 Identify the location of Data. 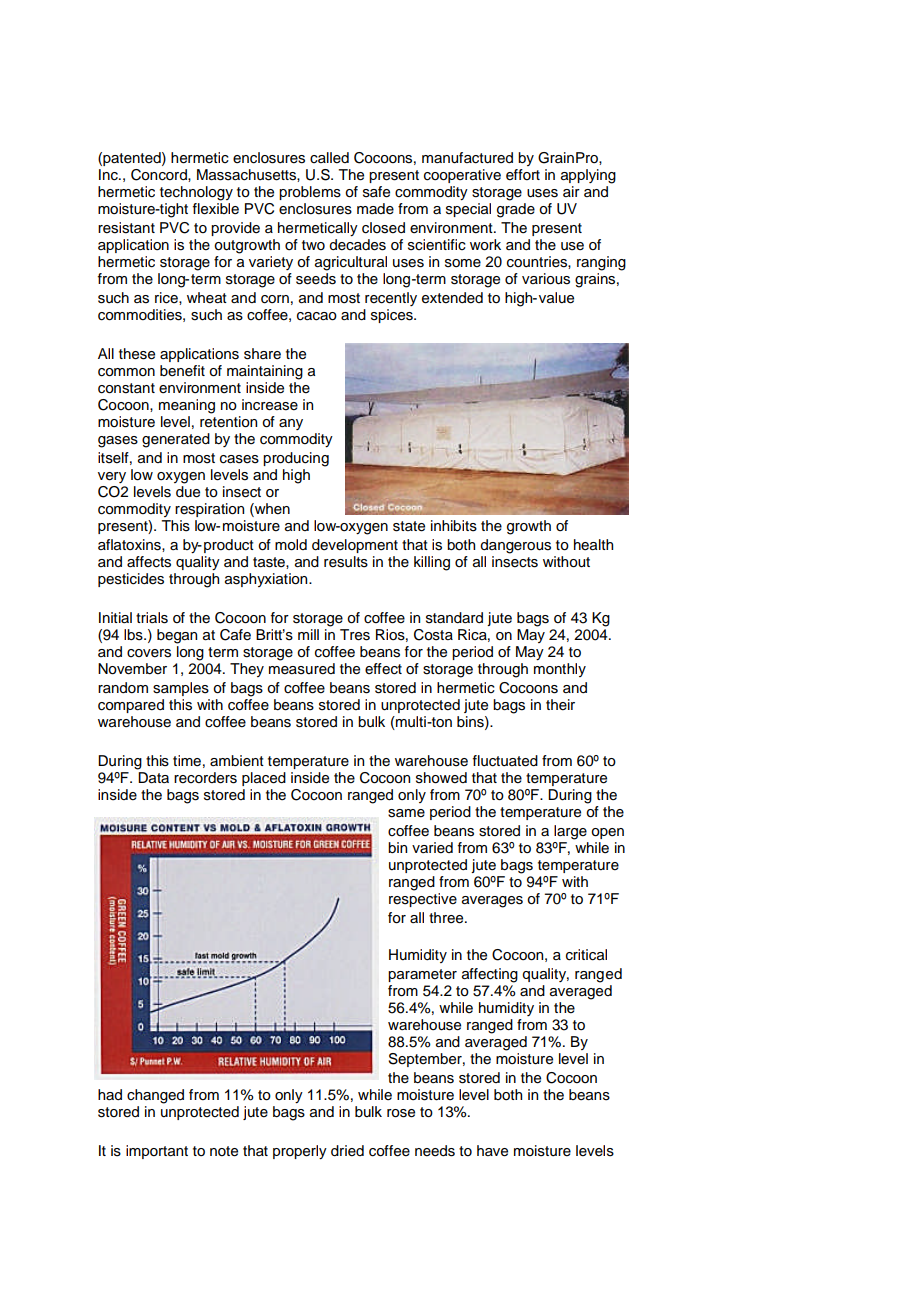
(153, 778).
